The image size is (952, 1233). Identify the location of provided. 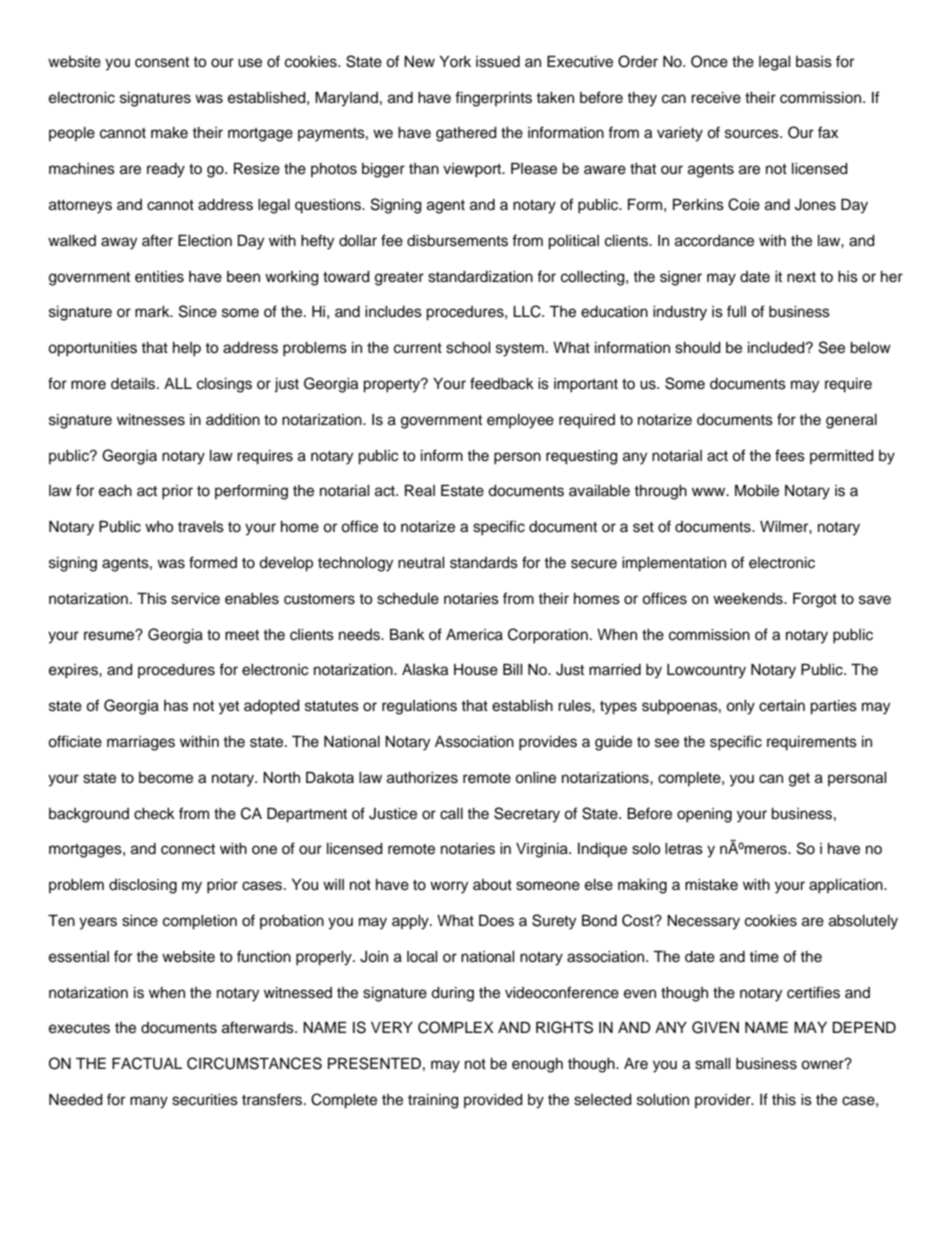
(493, 1101).
